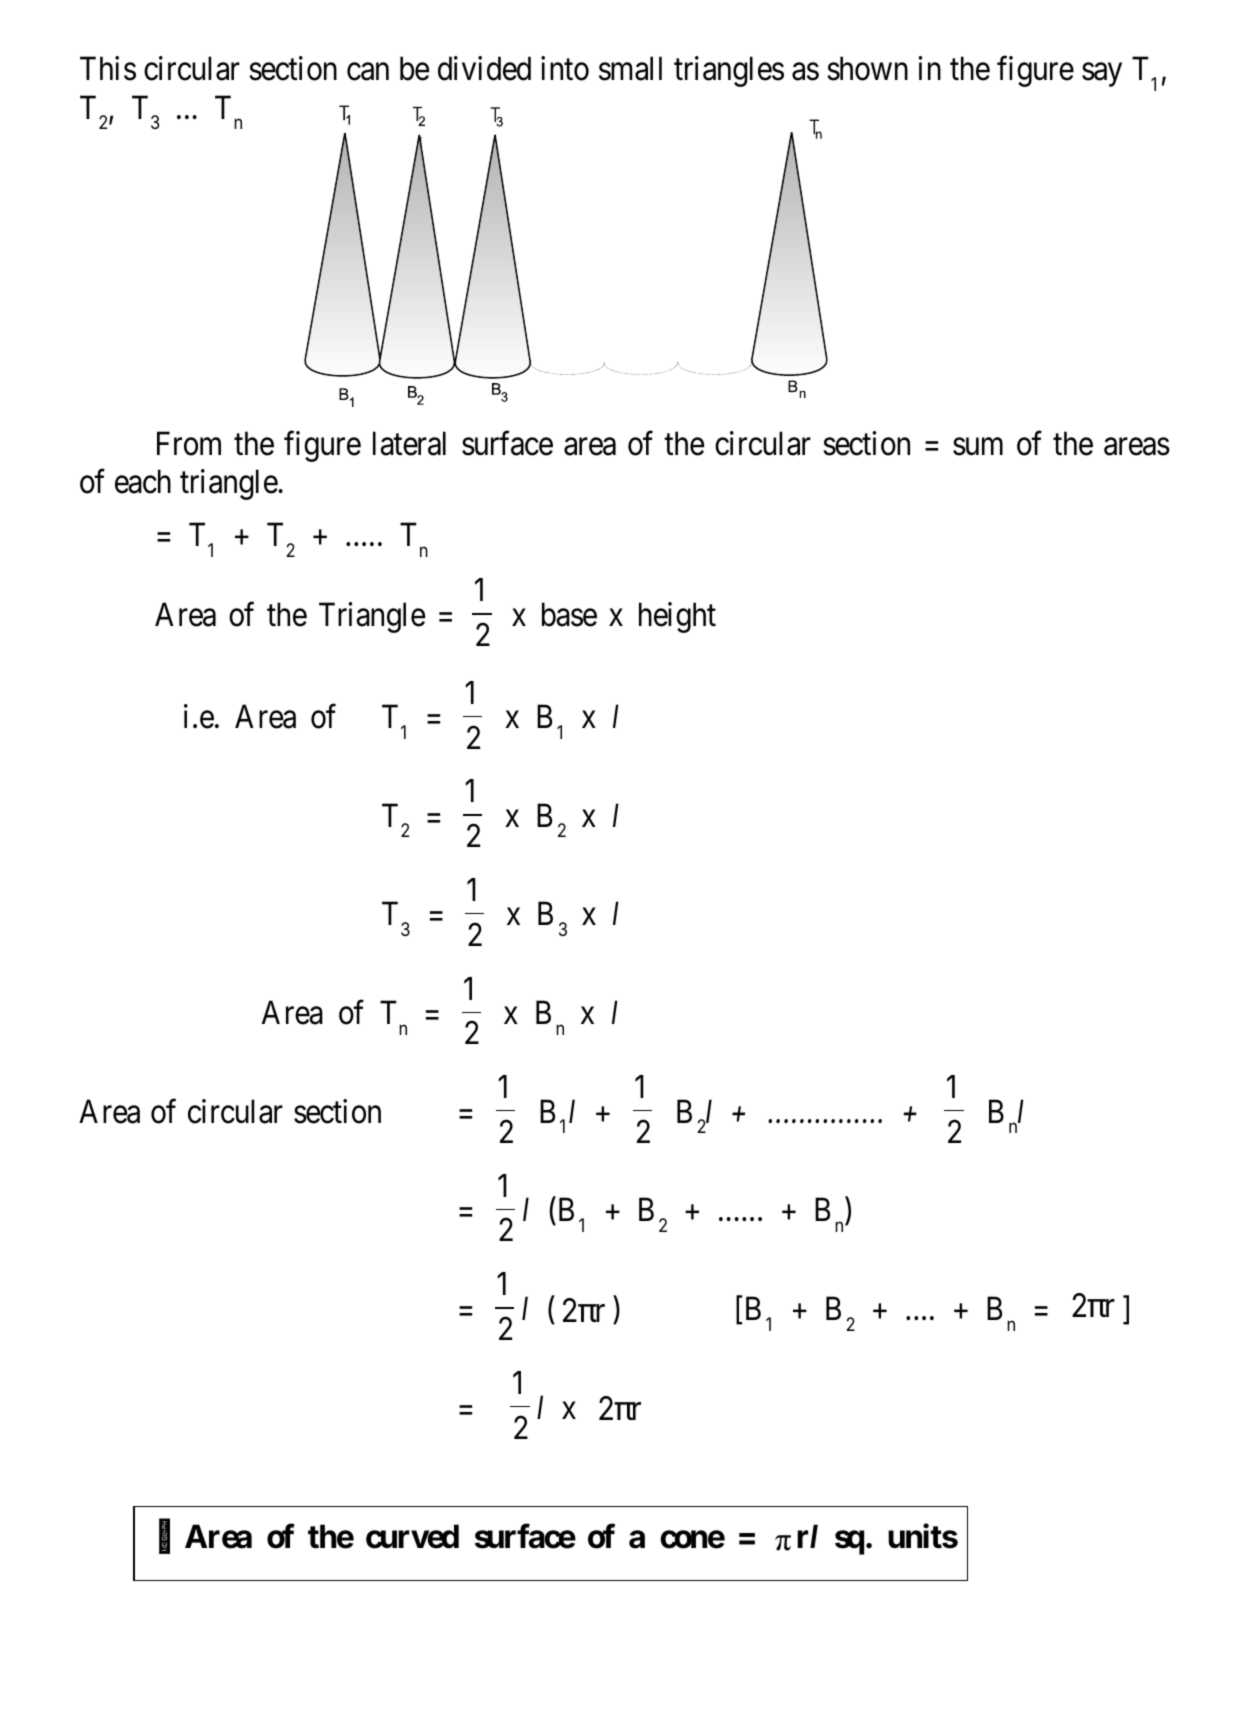  What do you see at coordinates (630, 69) in the document?
I see `small` at bounding box center [630, 69].
